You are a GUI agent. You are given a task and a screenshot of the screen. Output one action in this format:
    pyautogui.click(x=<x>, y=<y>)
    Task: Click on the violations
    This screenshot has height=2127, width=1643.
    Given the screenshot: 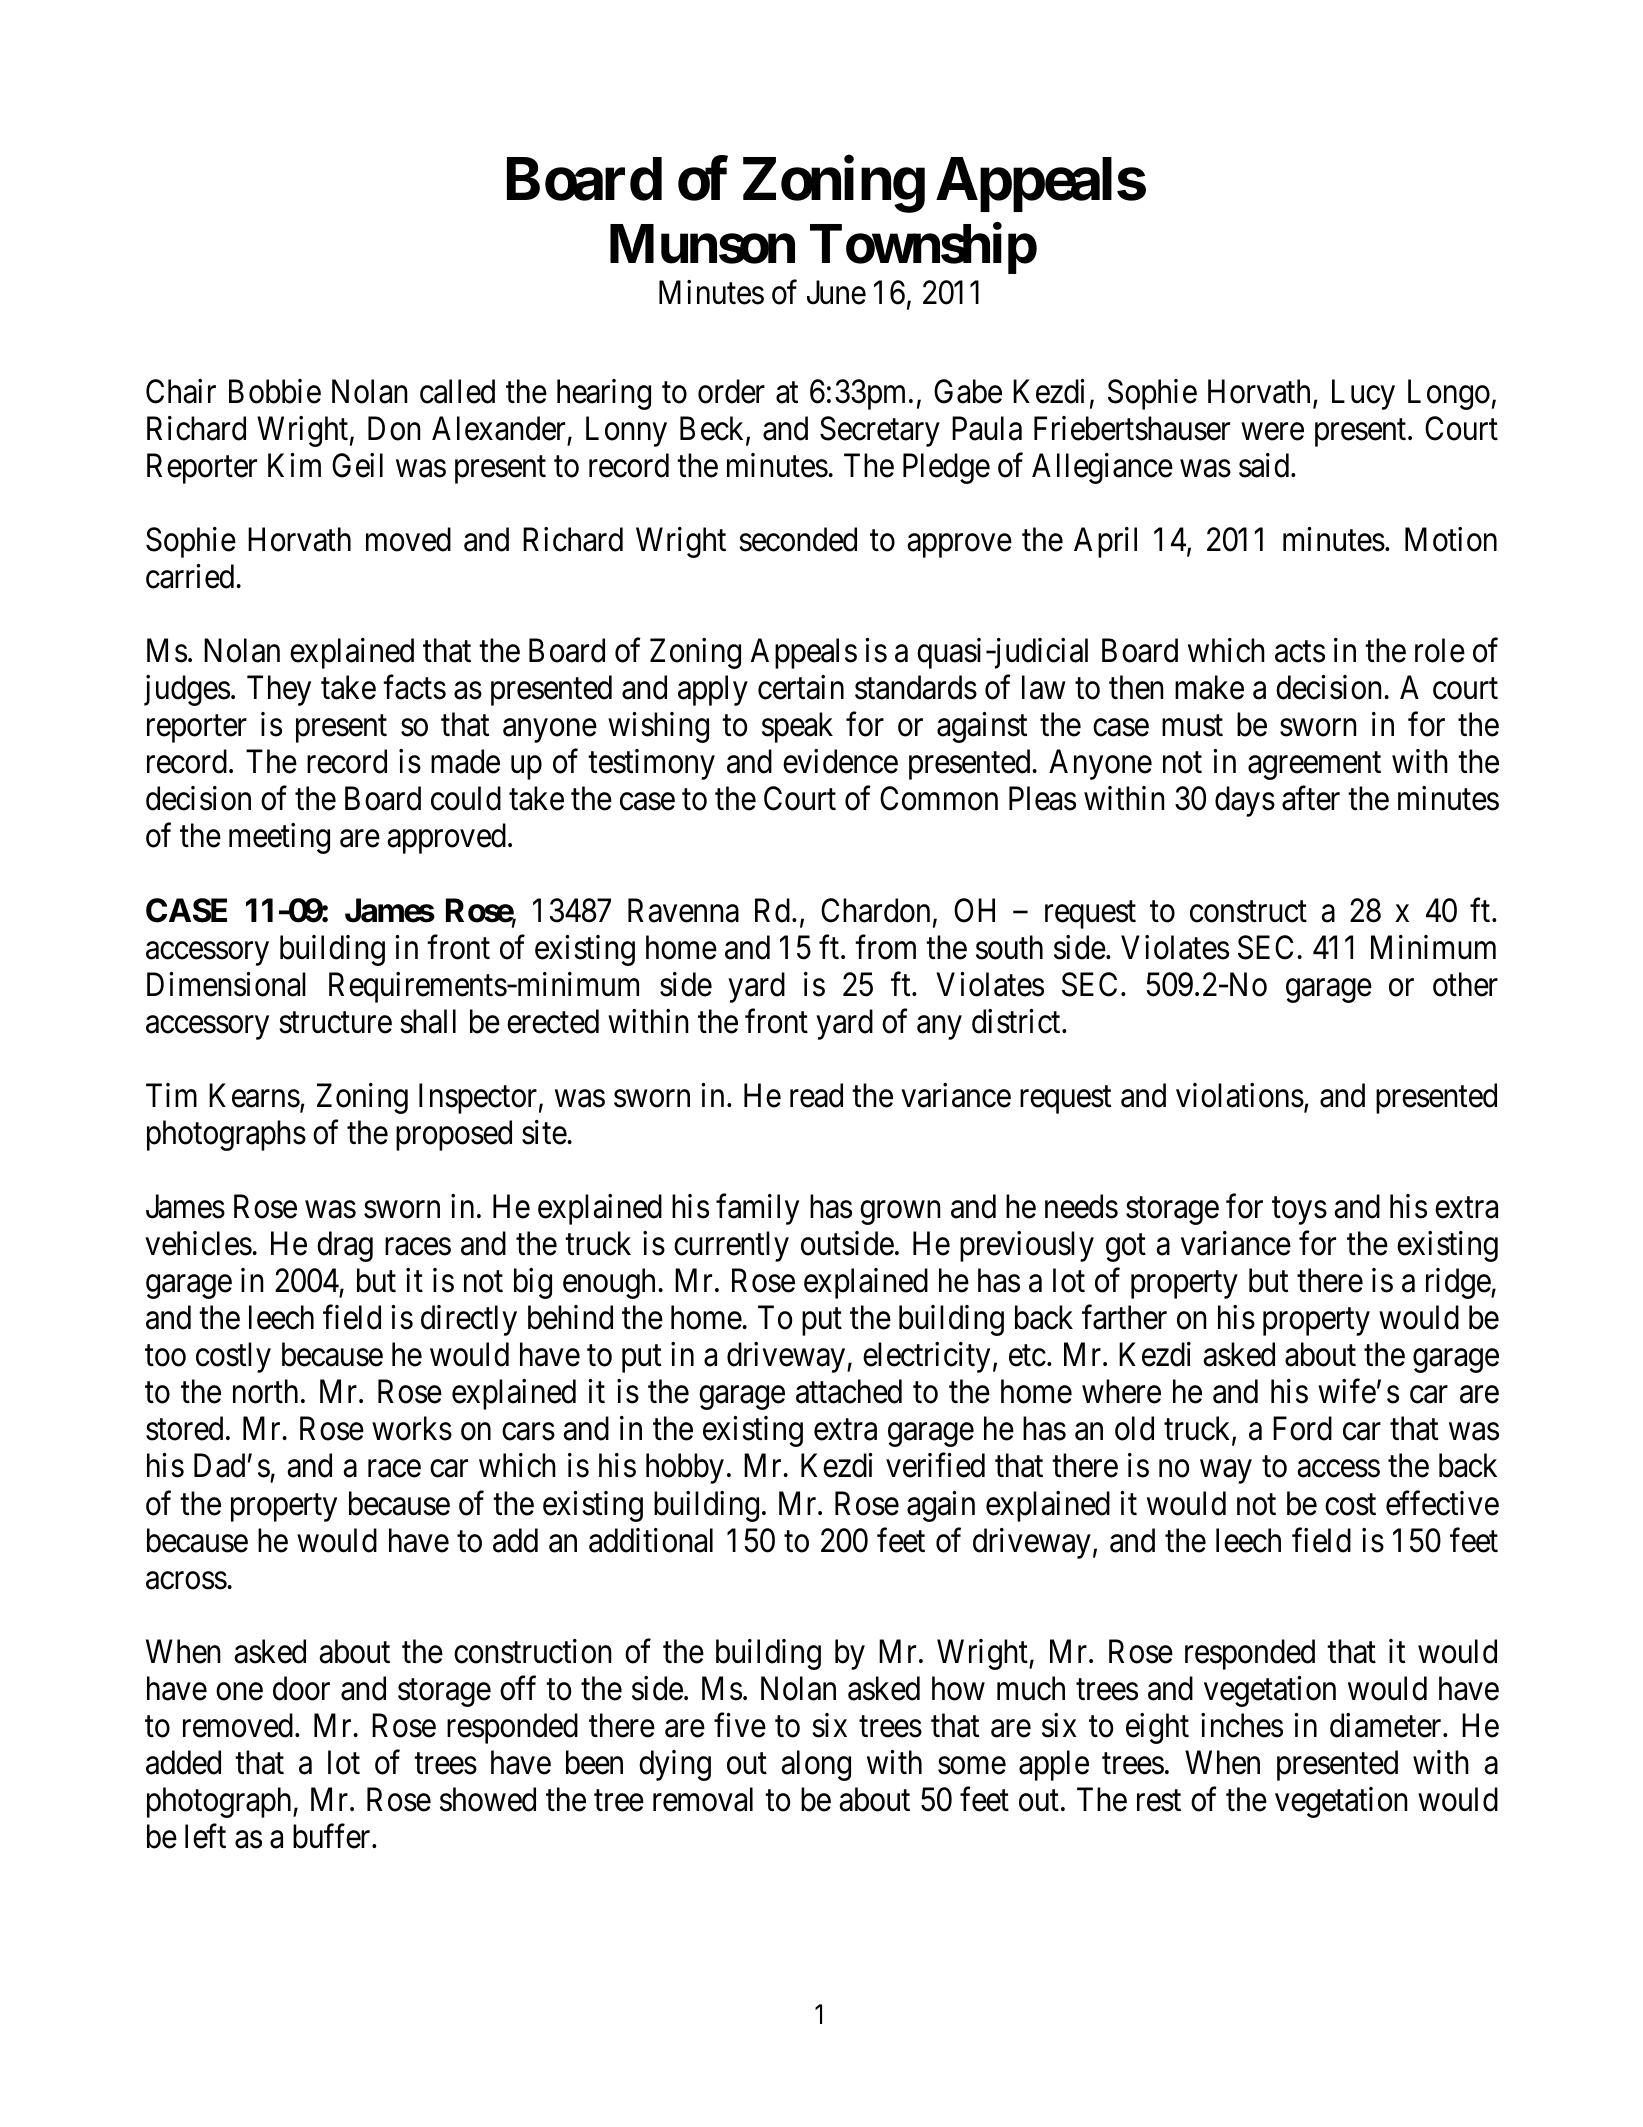 What is the action you would take?
    pyautogui.click(x=1240, y=1095)
